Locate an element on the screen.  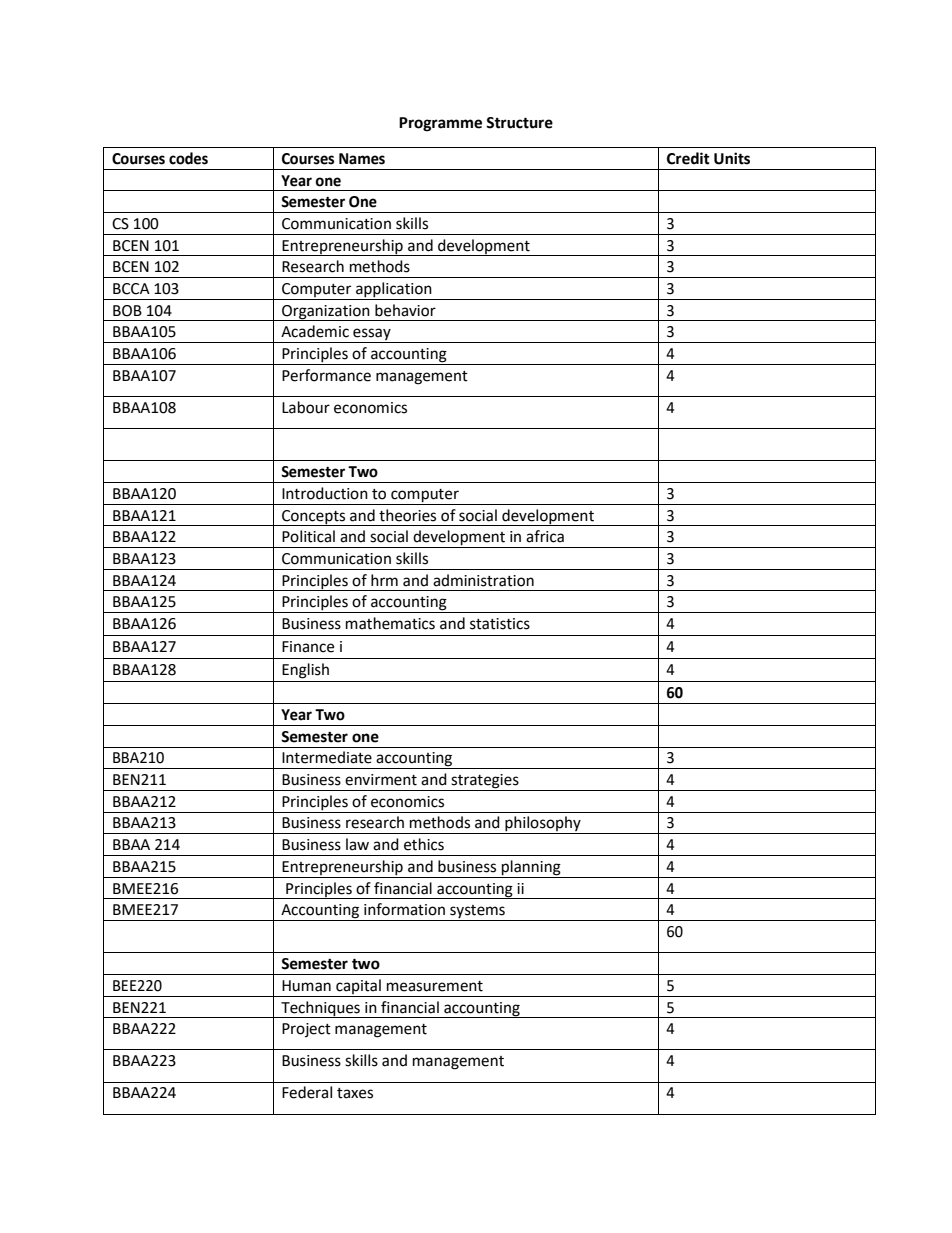
mathematics is located at coordinates (390, 623).
